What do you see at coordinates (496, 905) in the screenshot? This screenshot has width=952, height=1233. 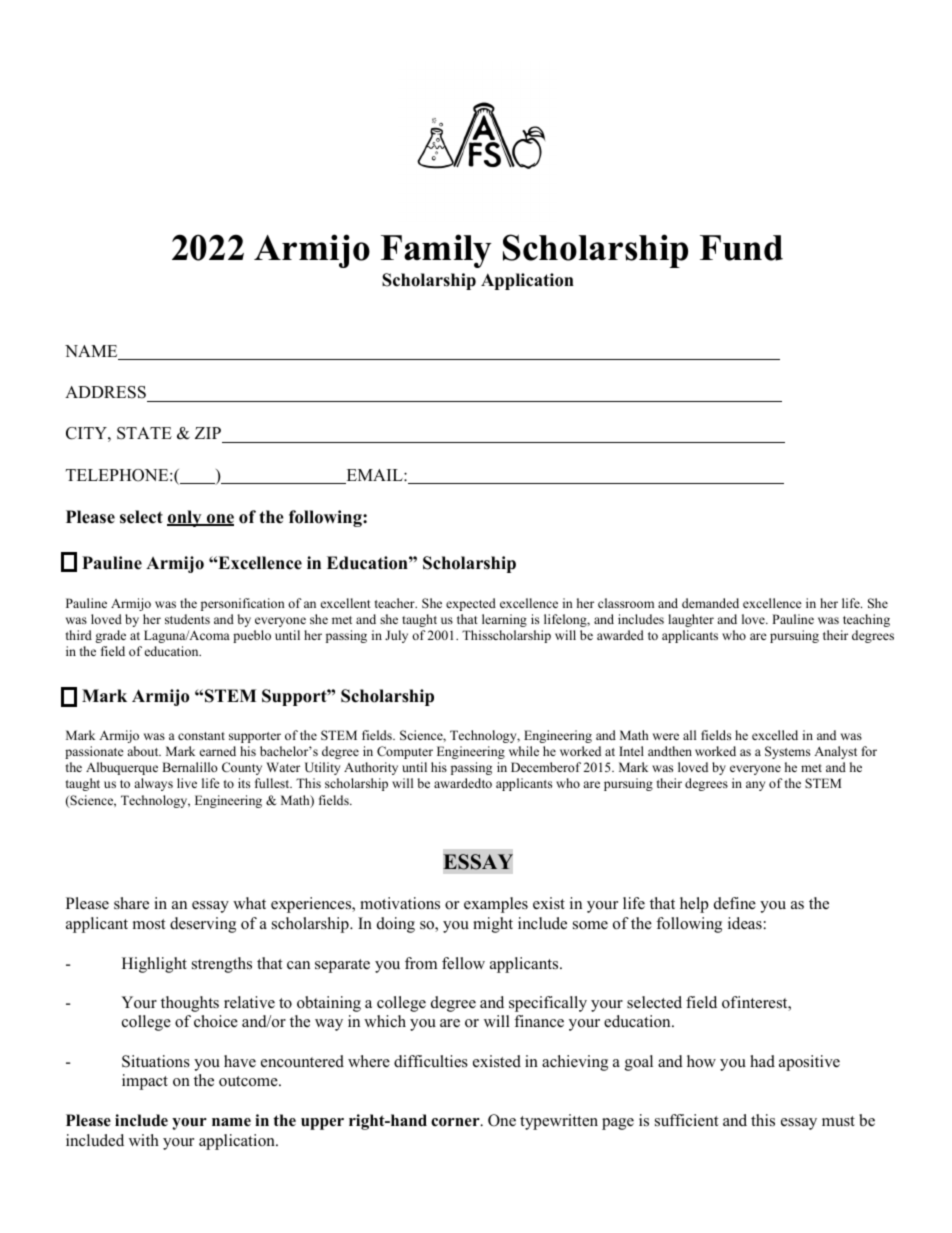 I see `examples` at bounding box center [496, 905].
